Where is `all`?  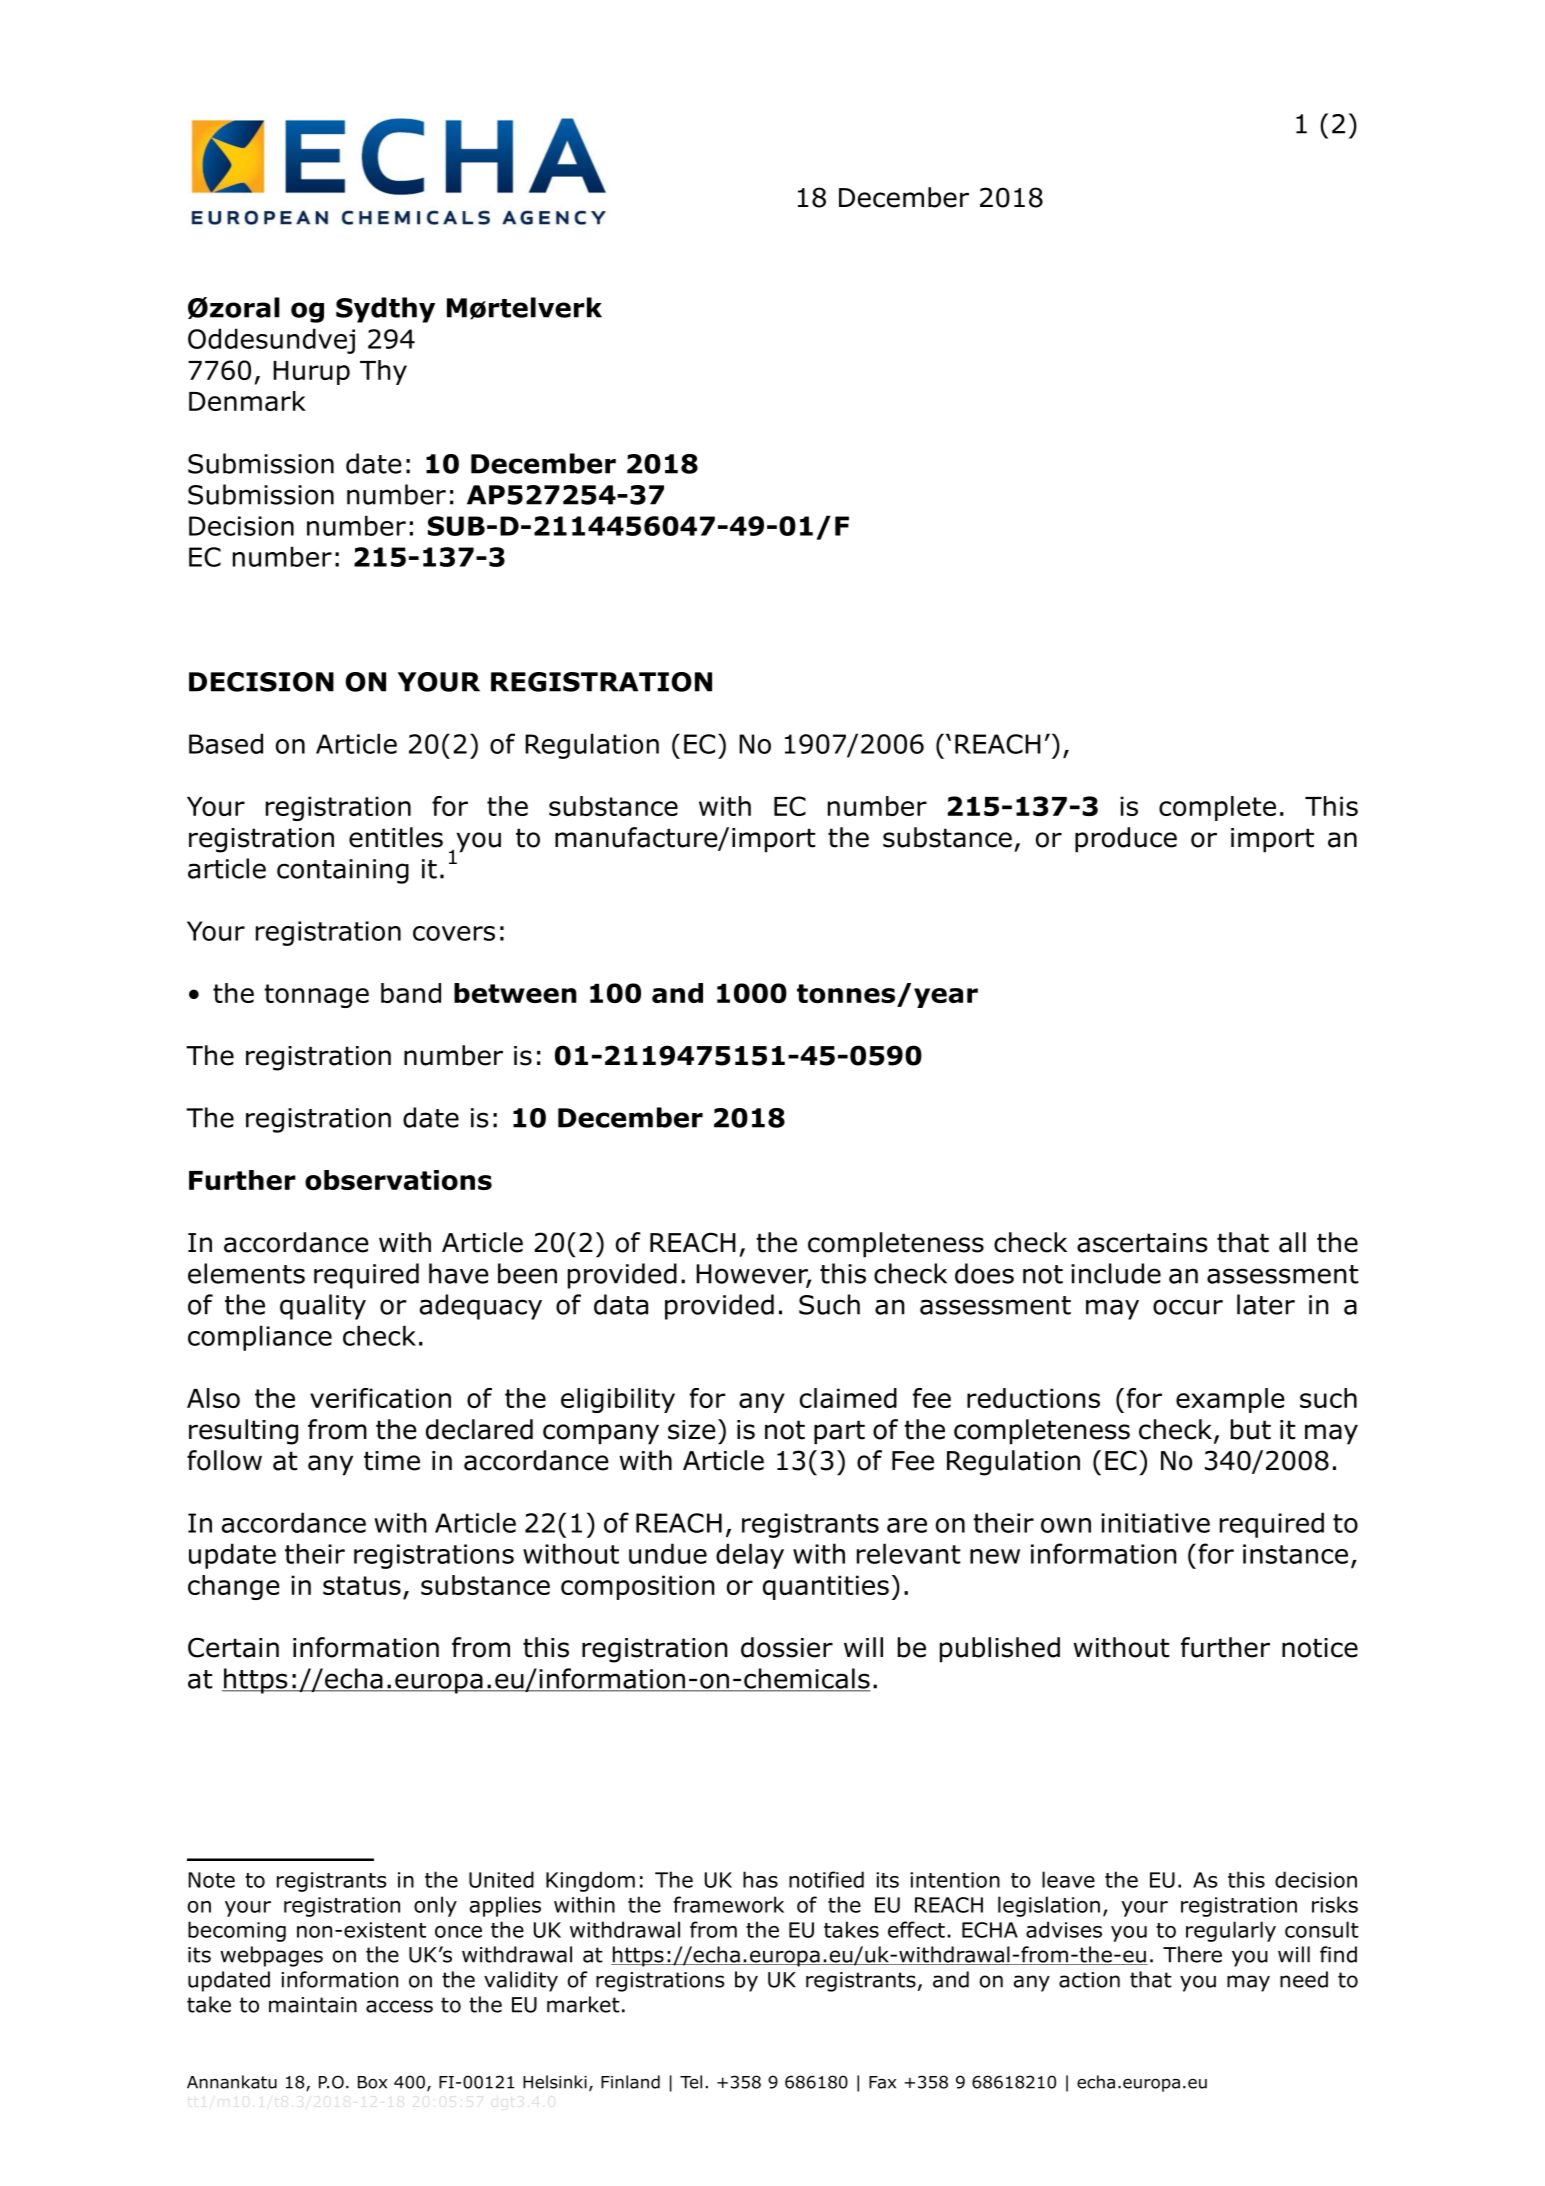
all is located at coordinates (1292, 1242).
